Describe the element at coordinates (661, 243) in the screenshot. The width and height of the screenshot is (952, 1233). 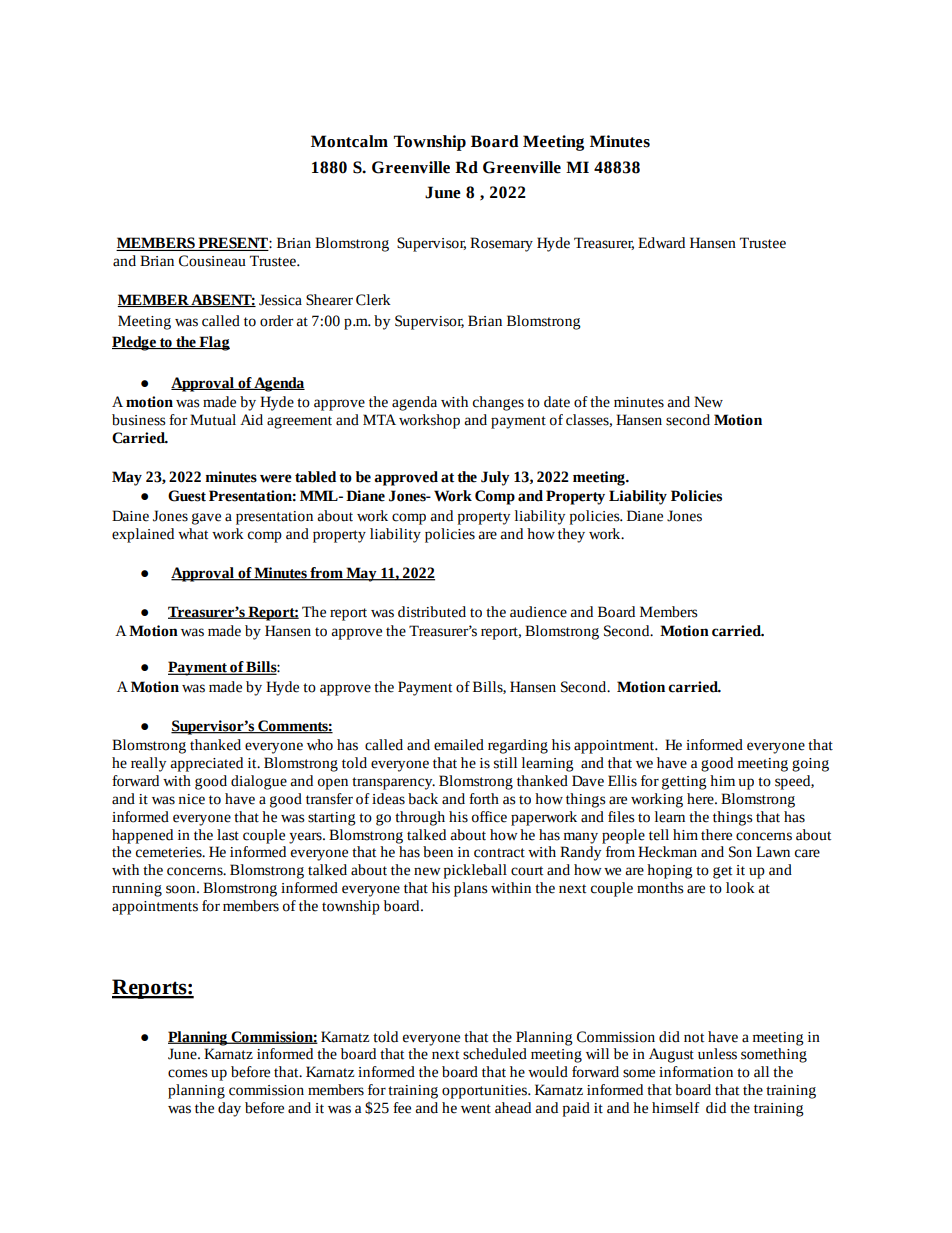
I see `Edward` at that location.
